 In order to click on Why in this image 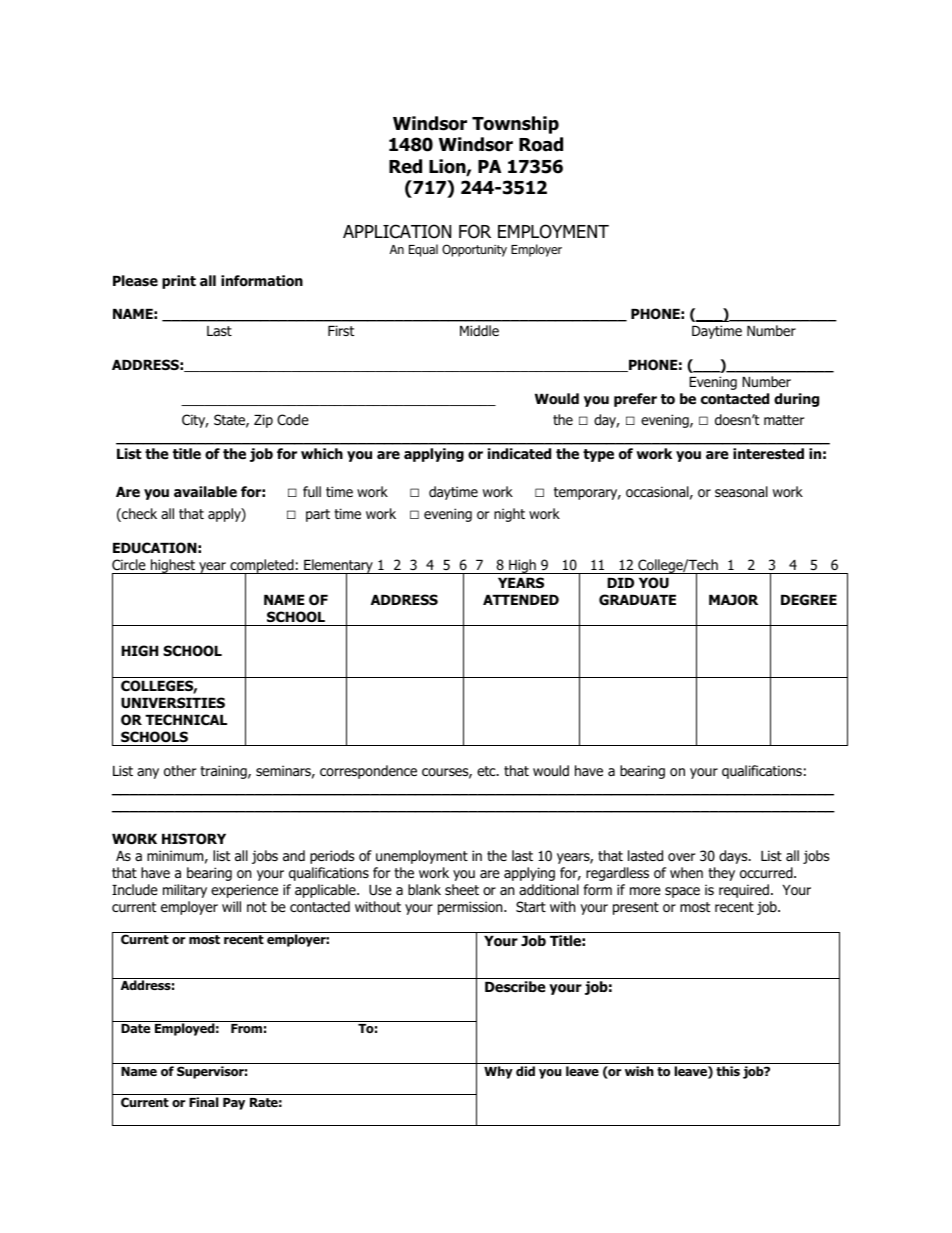, I will do `click(498, 1072)`.
